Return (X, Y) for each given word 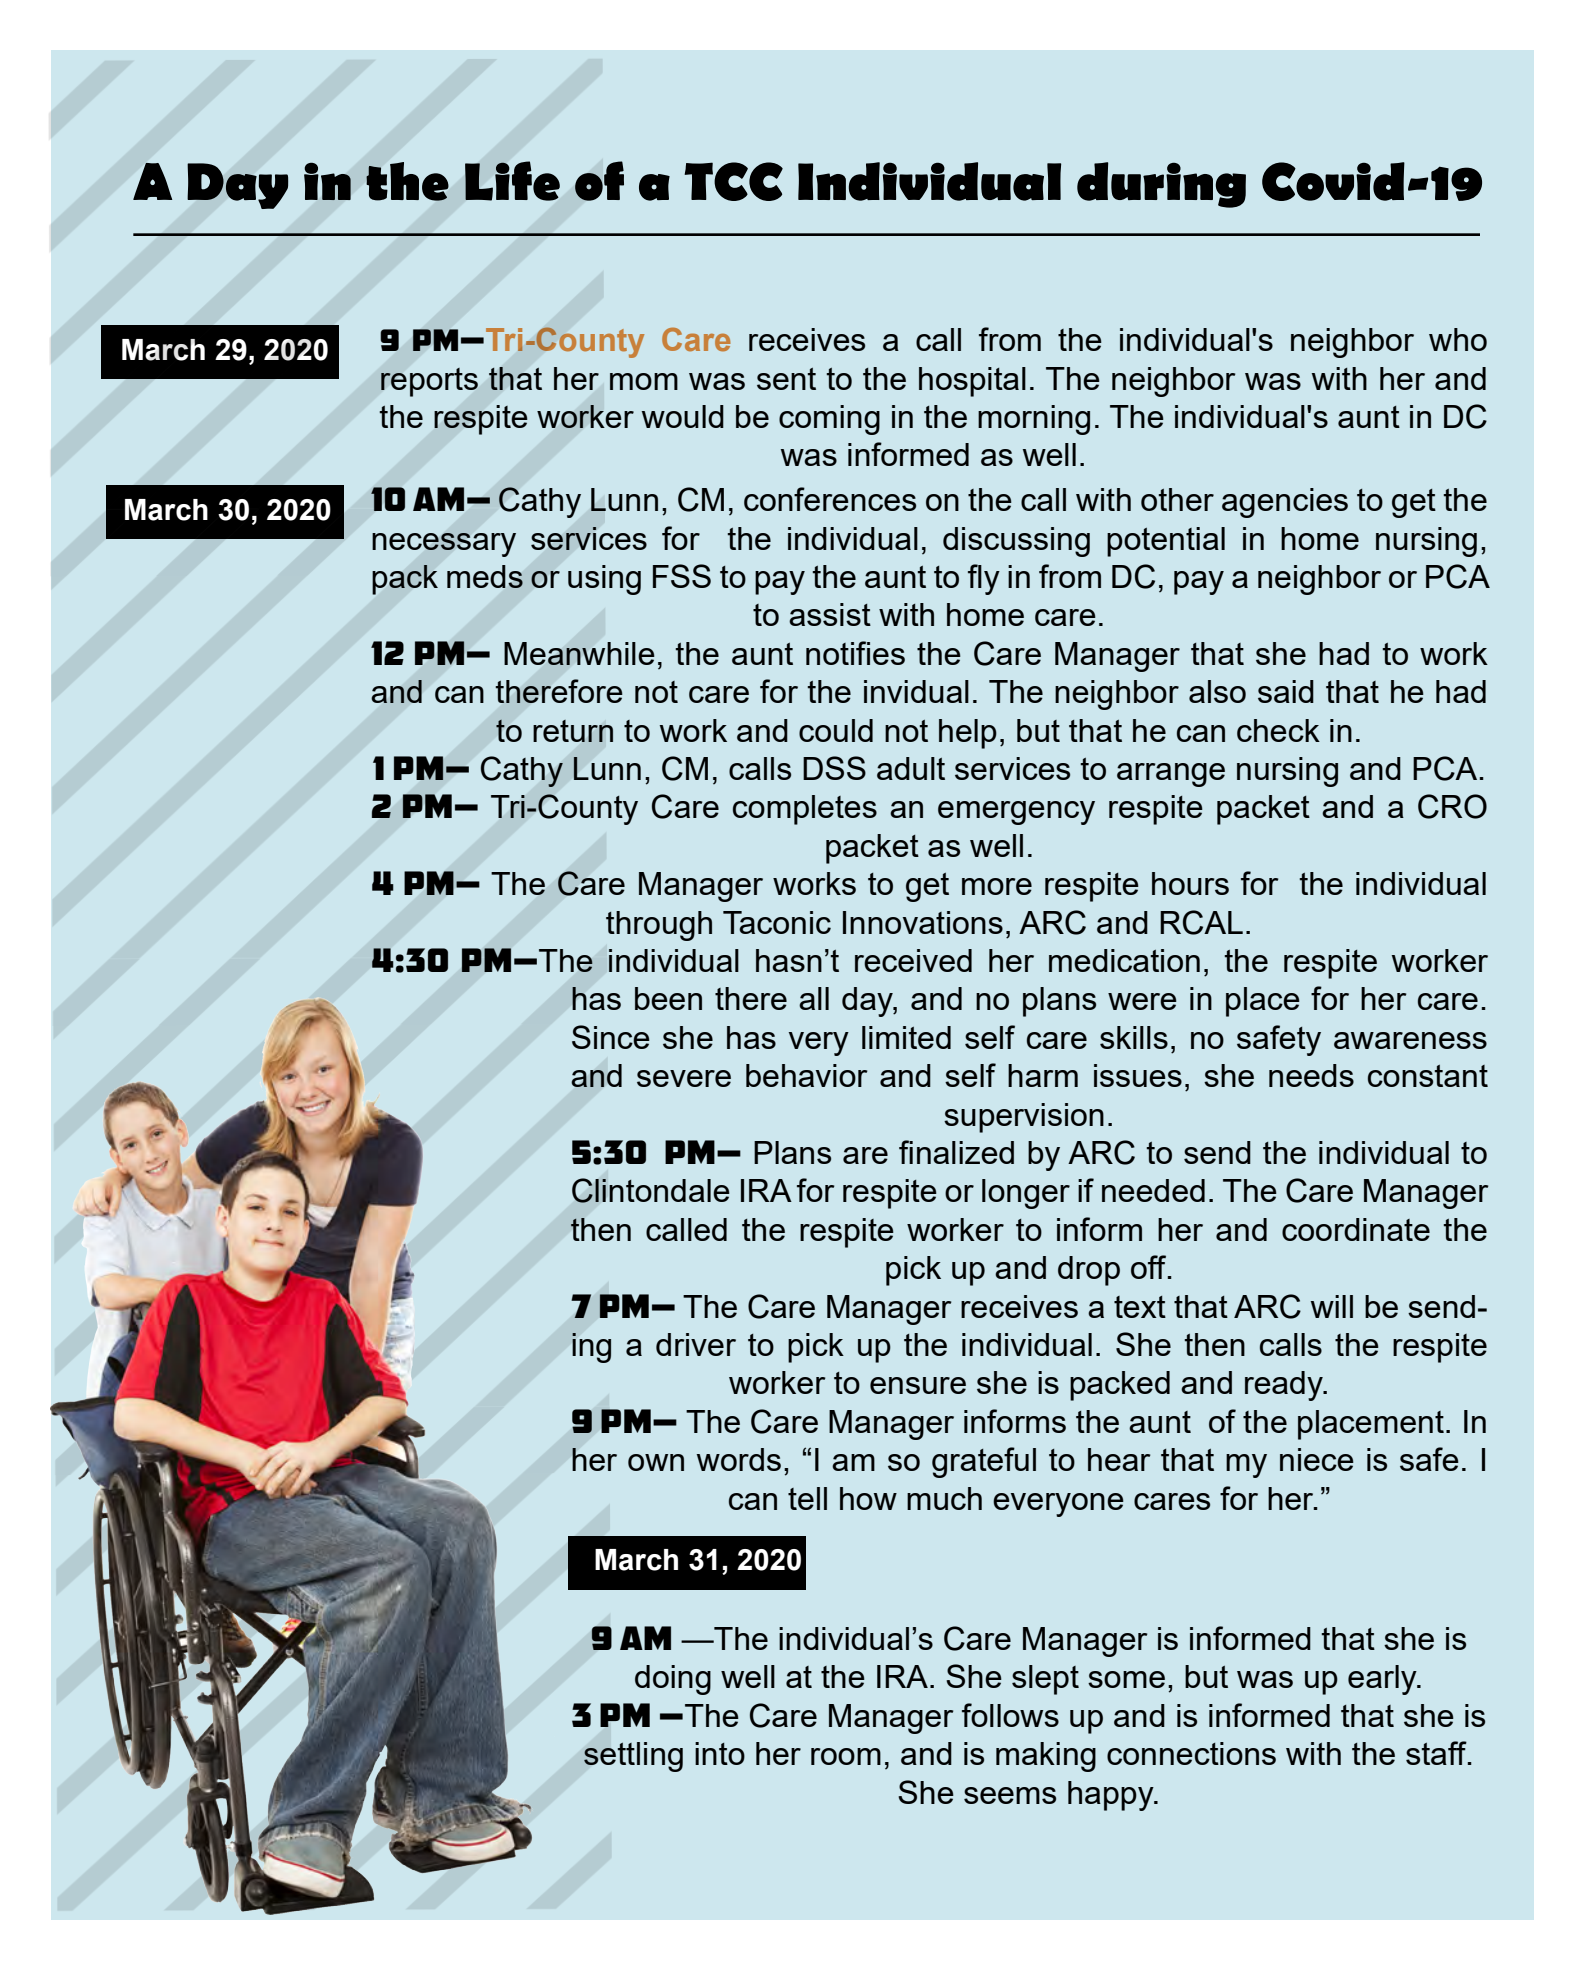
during (1161, 185)
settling (633, 1757)
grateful (984, 1462)
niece (1317, 1459)
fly (984, 579)
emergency (1016, 813)
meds (485, 576)
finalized (956, 1152)
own (656, 1462)
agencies (1285, 503)
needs (1311, 1075)
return (573, 731)
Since (611, 1037)
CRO (1452, 806)
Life (512, 181)
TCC (733, 181)
